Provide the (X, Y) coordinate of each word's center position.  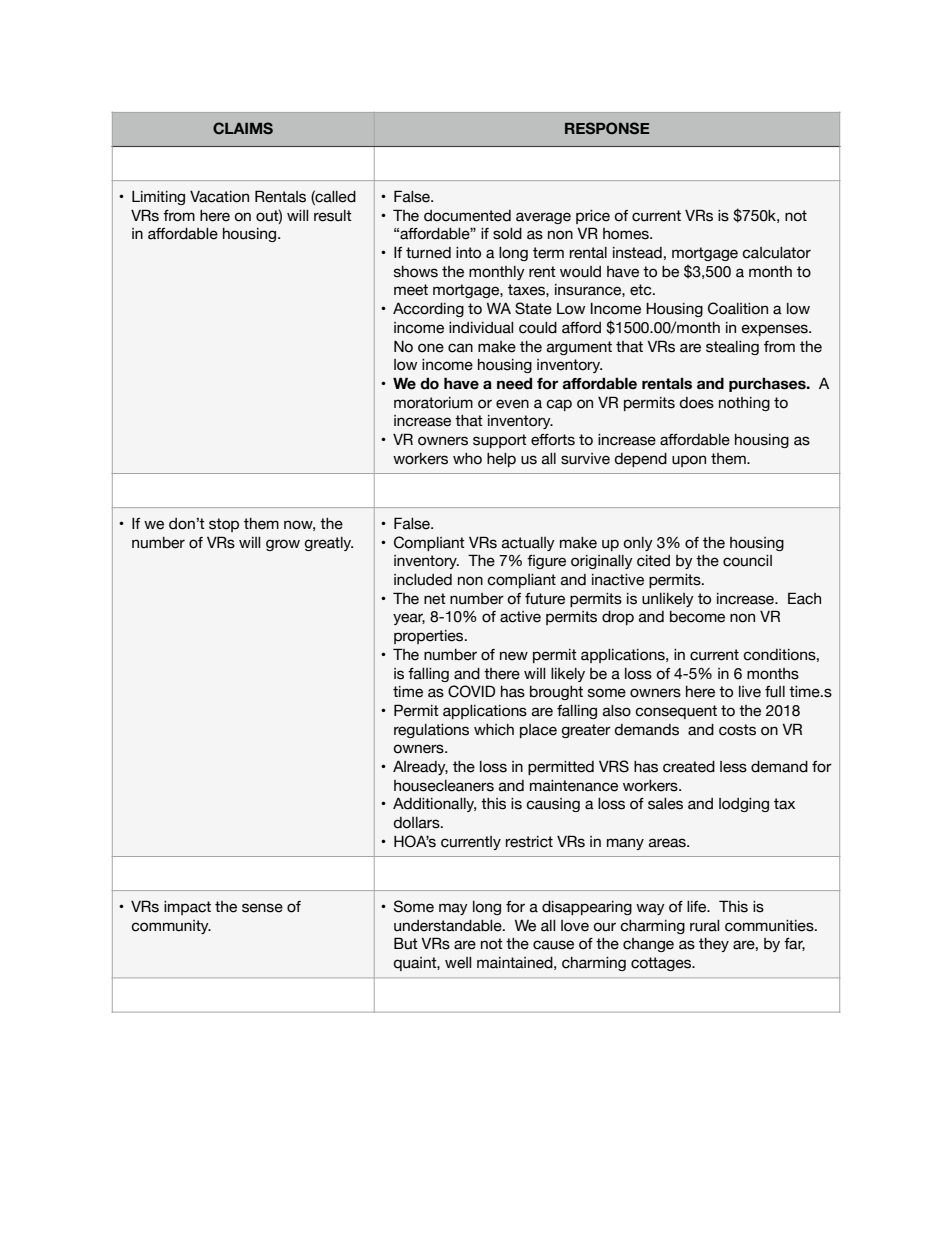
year (409, 619)
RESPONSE (607, 128)
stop (224, 525)
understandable (449, 926)
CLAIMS (243, 128)
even (512, 404)
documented (467, 216)
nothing (744, 404)
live (750, 692)
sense (262, 908)
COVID (471, 691)
